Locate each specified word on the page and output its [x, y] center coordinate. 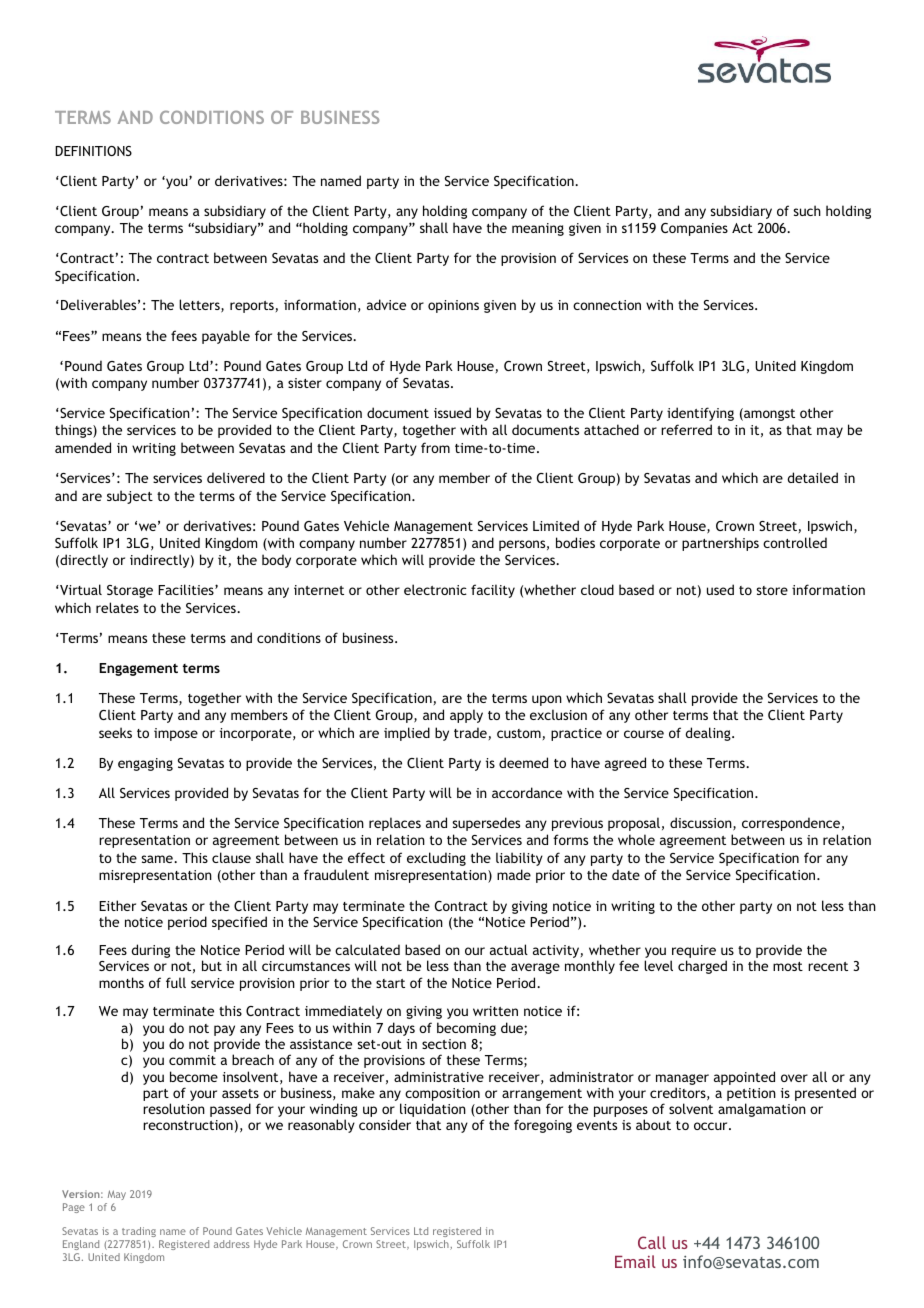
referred [686, 429]
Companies [694, 229]
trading [139, 1232]
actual [509, 949]
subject [130, 497]
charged [702, 967]
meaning [538, 229]
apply [466, 716]
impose [176, 734]
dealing [709, 734]
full [176, 982]
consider [385, 1124]
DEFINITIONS [93, 151]
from [435, 447]
